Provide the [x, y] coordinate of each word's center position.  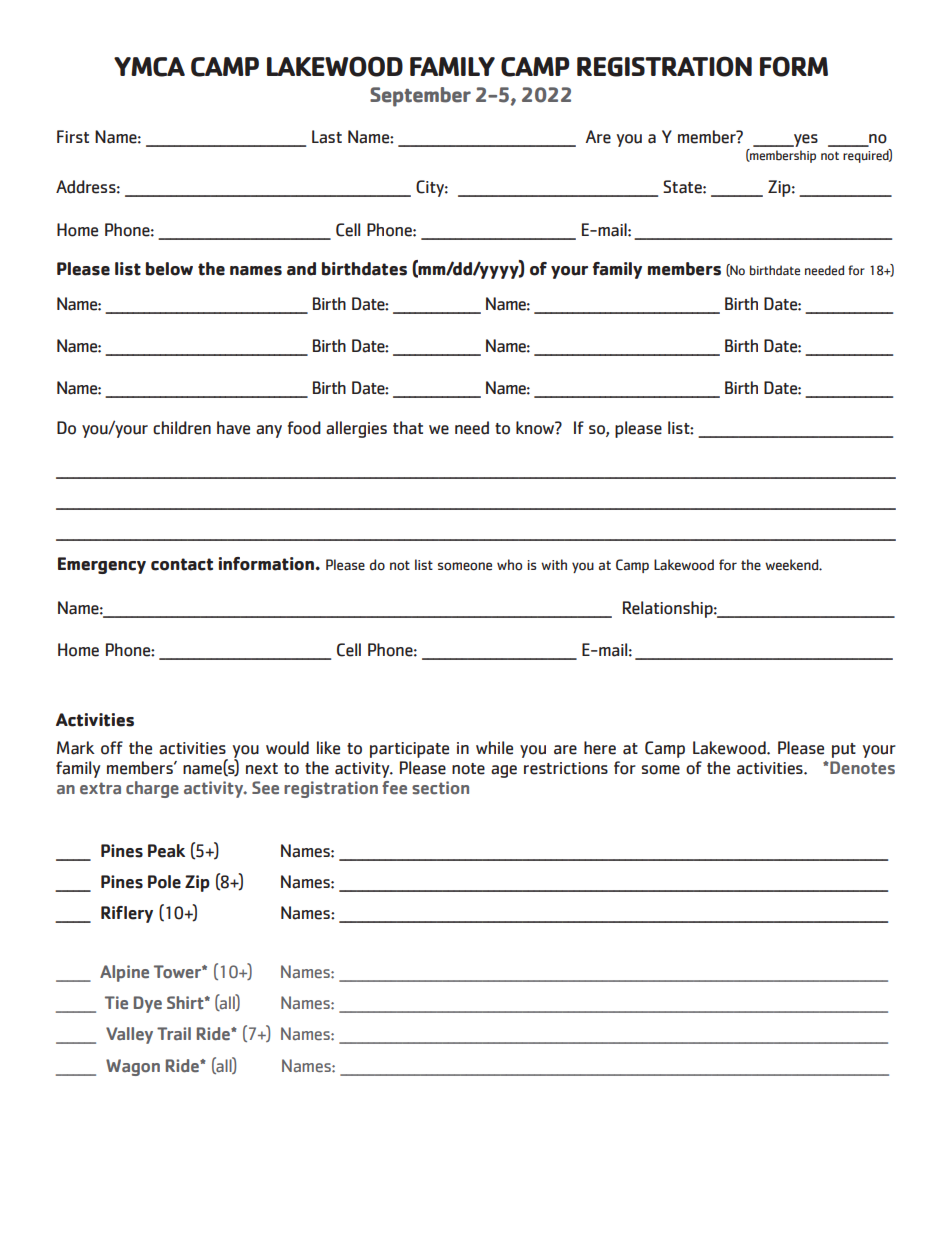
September [420, 97]
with [554, 564]
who [509, 565]
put [844, 750]
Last [327, 137]
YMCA [149, 67]
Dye [148, 1004]
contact [182, 564]
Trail [174, 1033]
